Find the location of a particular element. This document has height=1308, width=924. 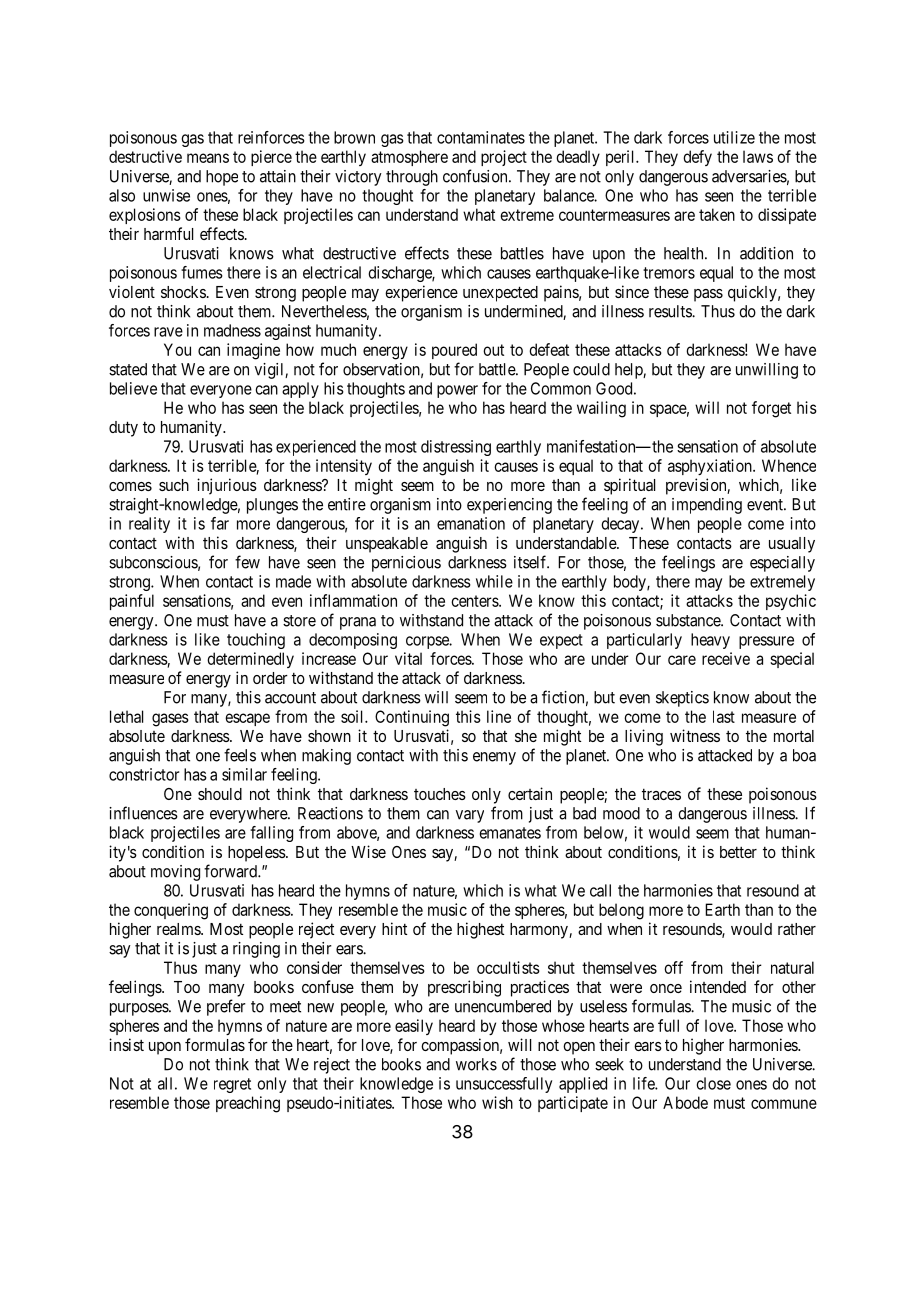

regret is located at coordinates (232, 1085).
